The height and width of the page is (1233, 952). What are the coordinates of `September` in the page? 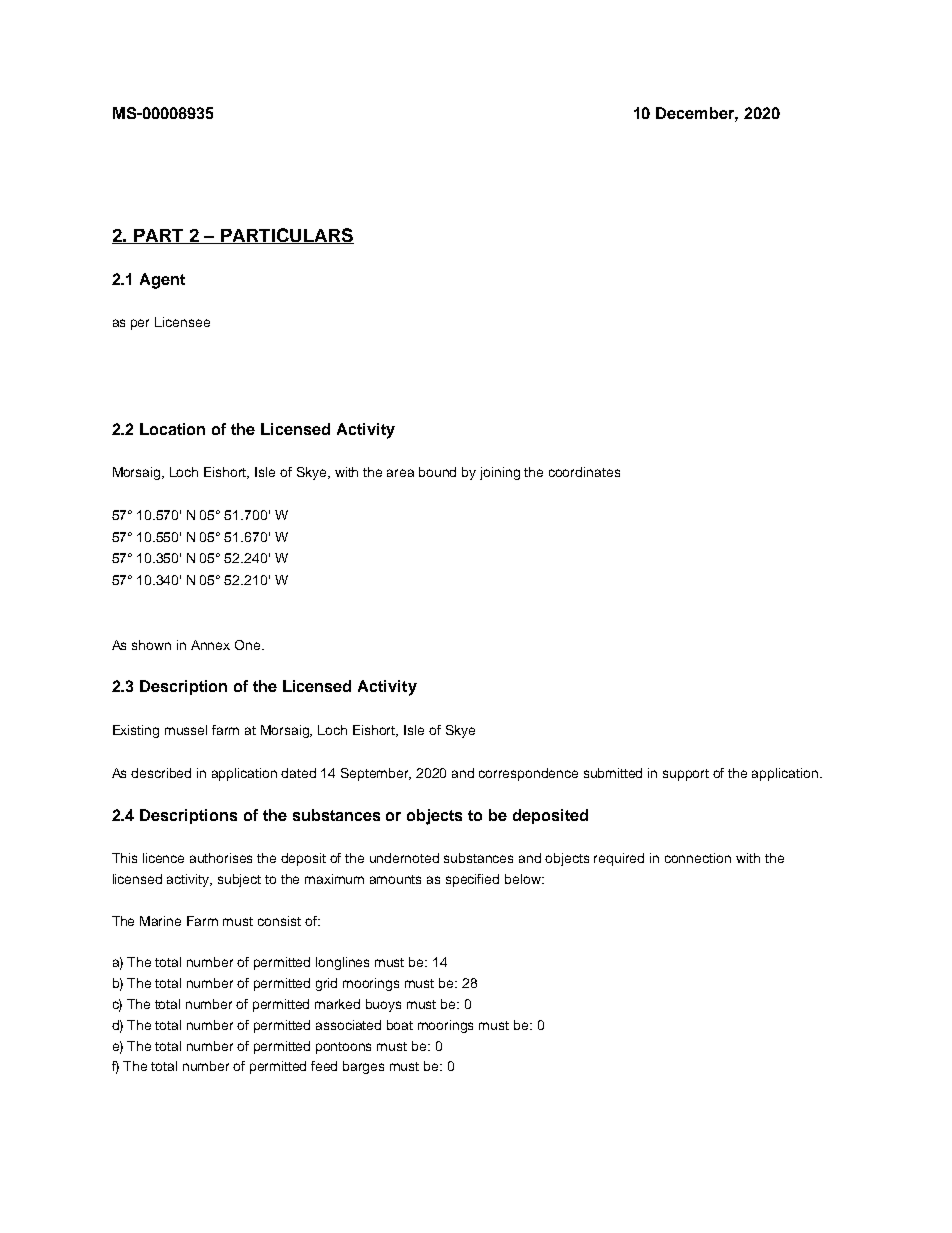 It's located at (376, 774).
